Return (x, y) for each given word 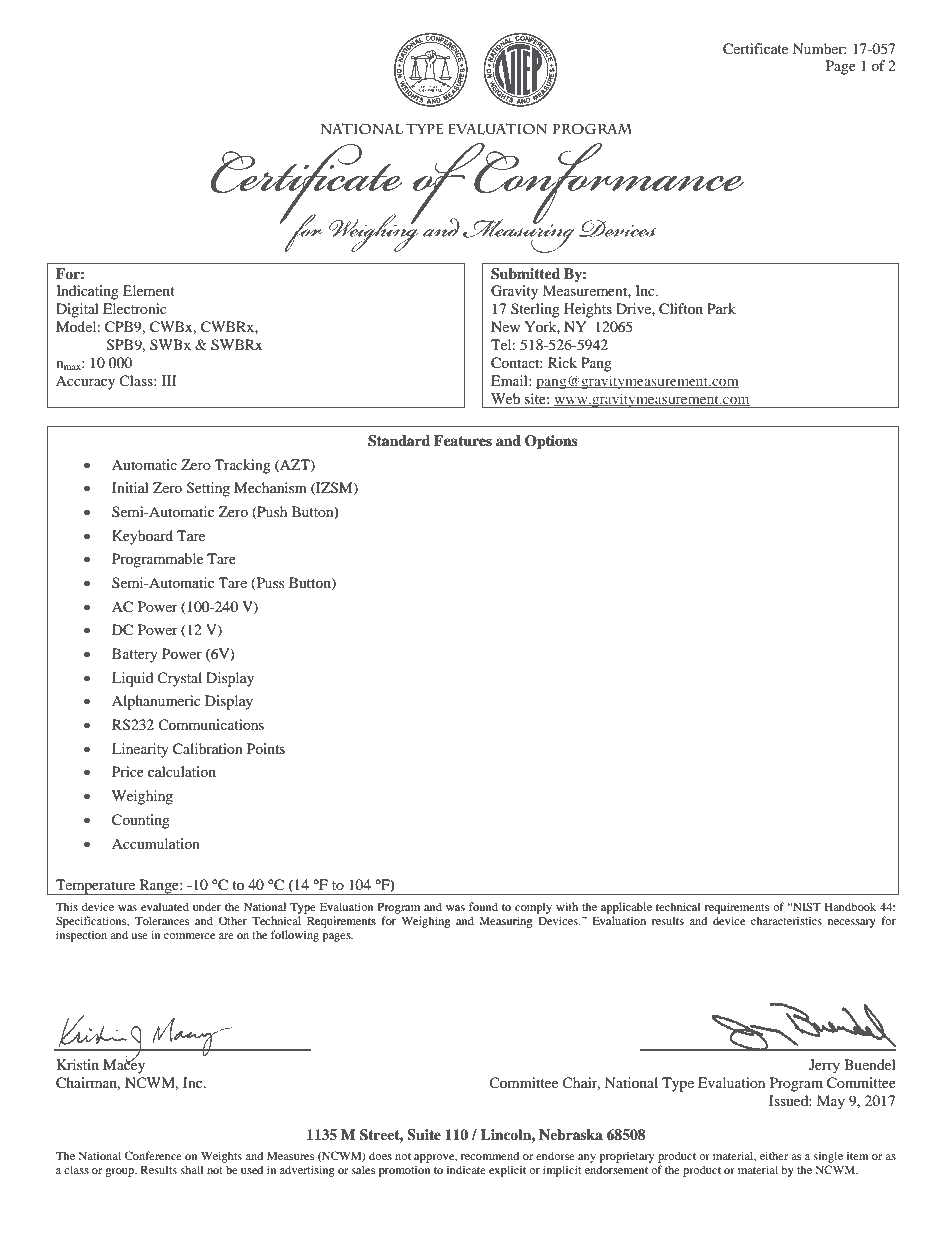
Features (463, 441)
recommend (490, 1155)
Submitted (525, 274)
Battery (135, 655)
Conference (153, 1155)
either (774, 1155)
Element (149, 290)
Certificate (755, 49)
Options (551, 442)
